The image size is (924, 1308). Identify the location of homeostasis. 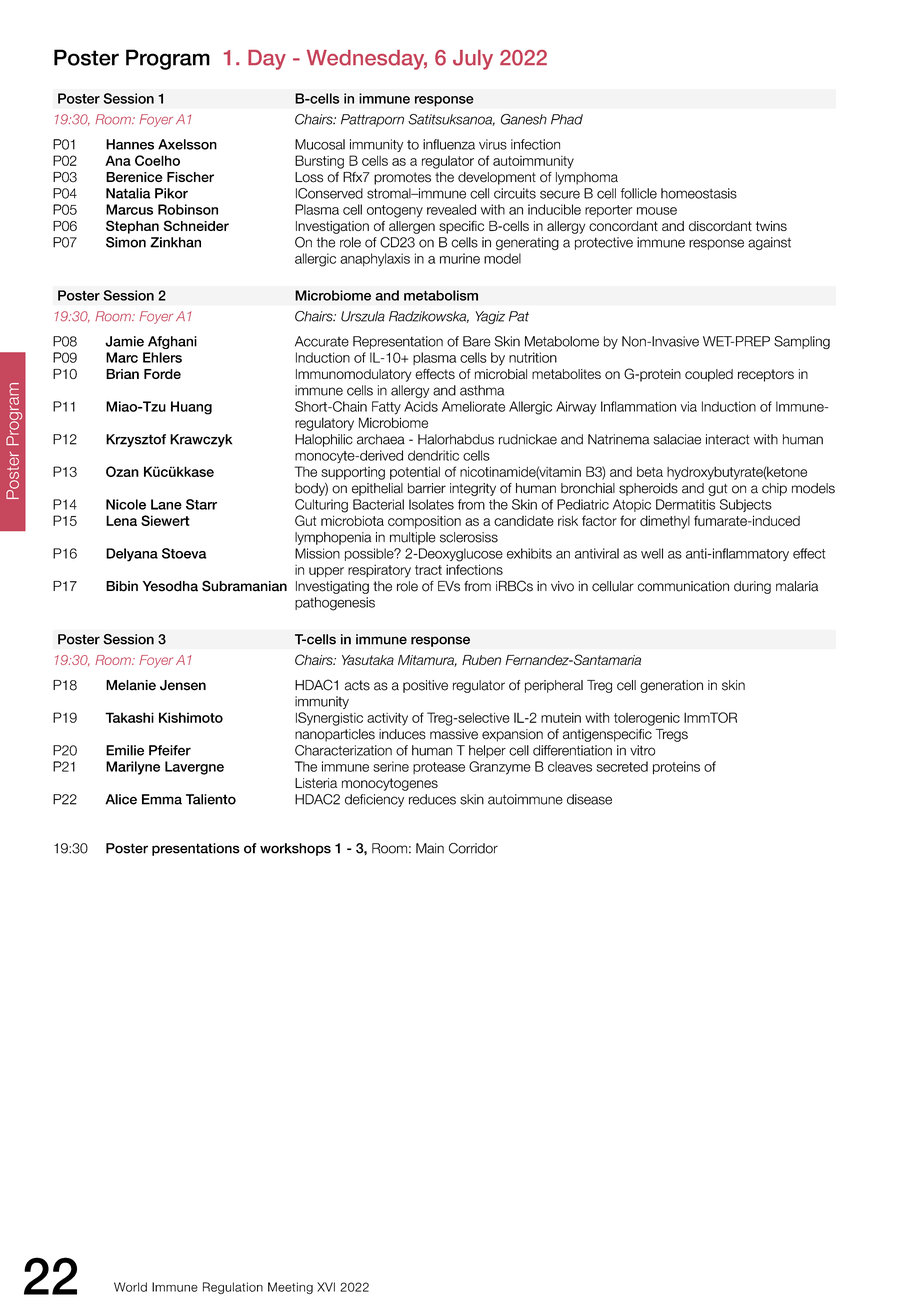
(699, 193).
